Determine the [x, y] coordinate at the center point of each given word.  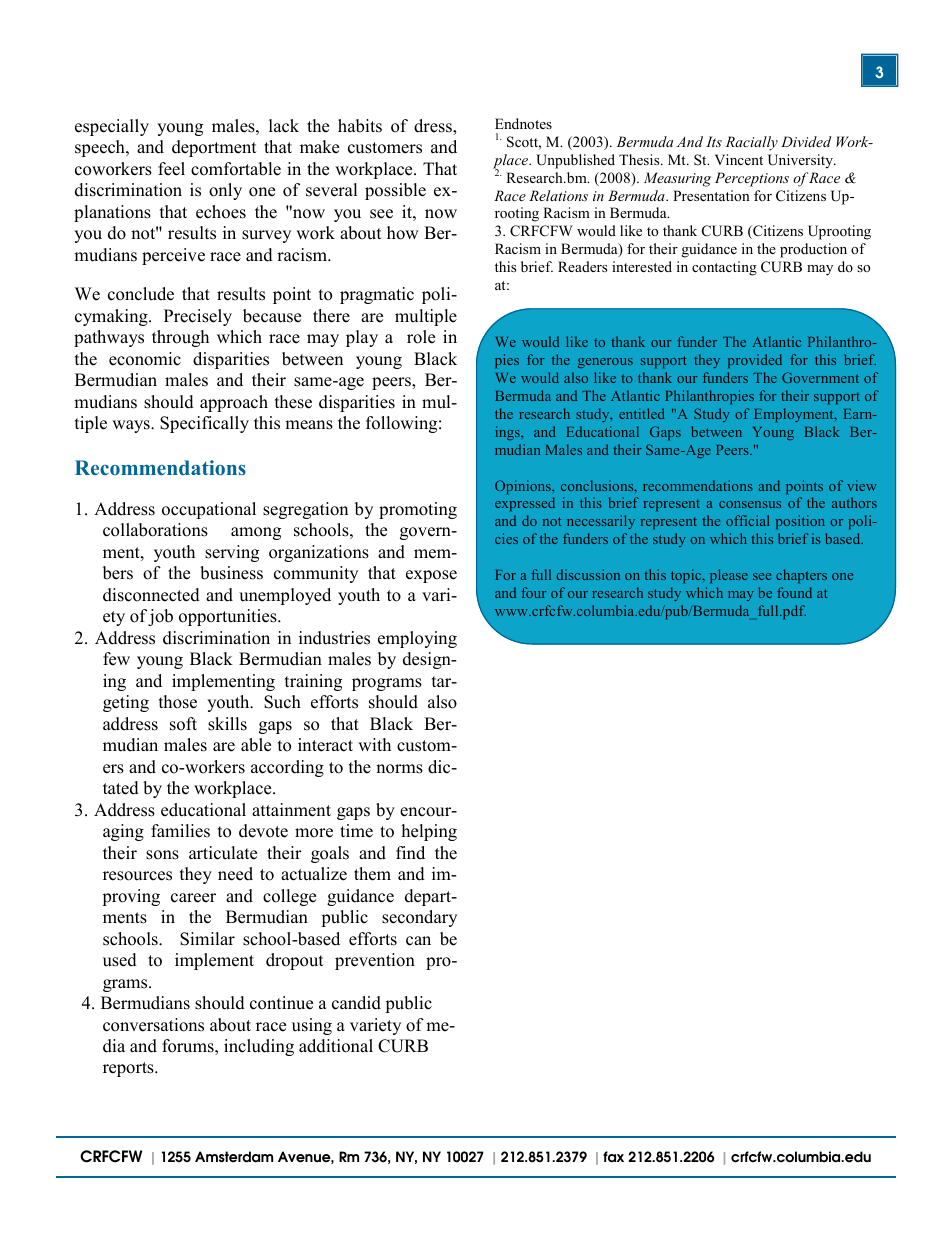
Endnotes [523, 123]
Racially [752, 143]
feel [171, 169]
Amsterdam [234, 1157]
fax [613, 1157]
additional [336, 1046]
